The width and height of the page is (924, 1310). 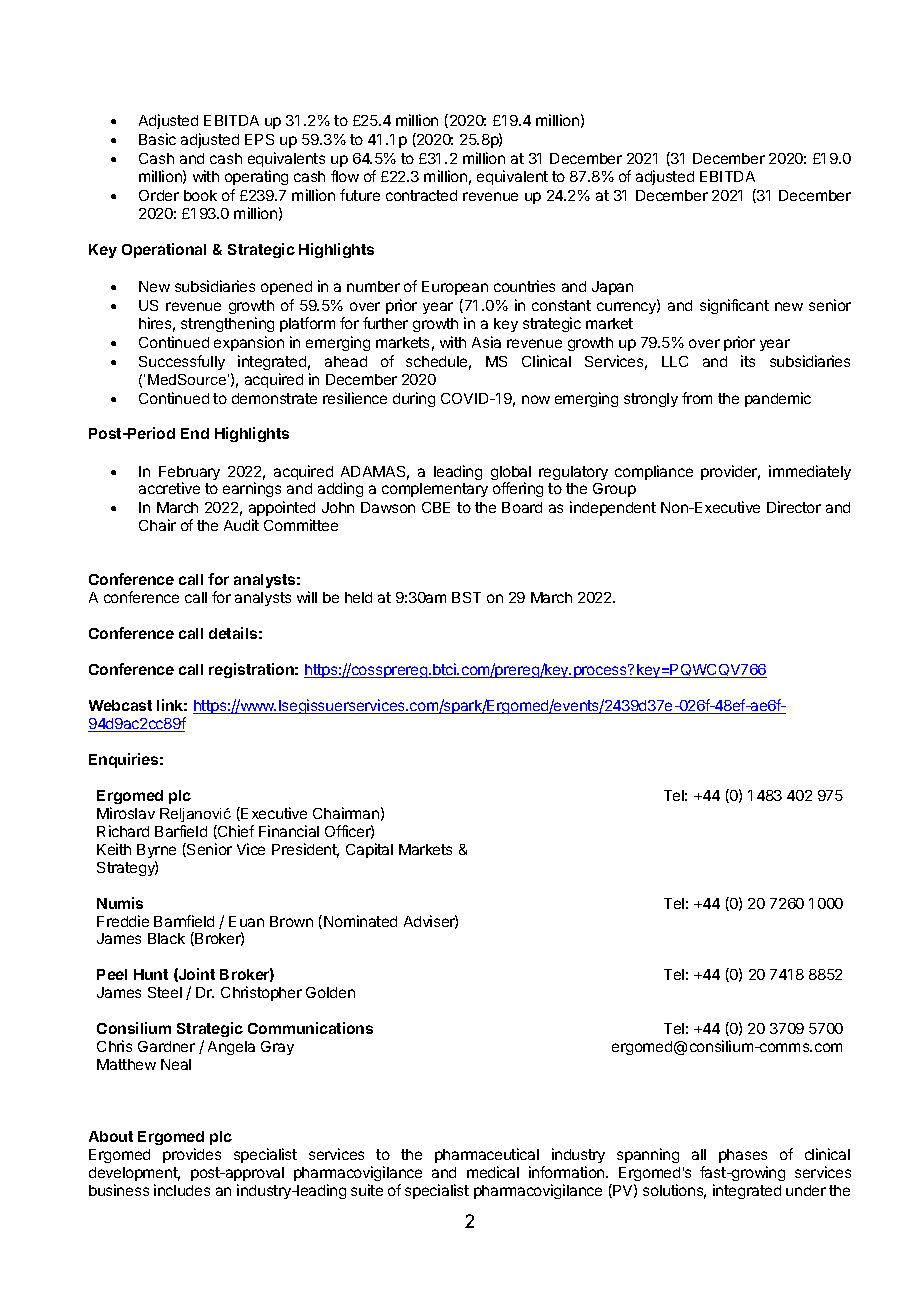 I want to click on contracted, so click(x=421, y=195).
